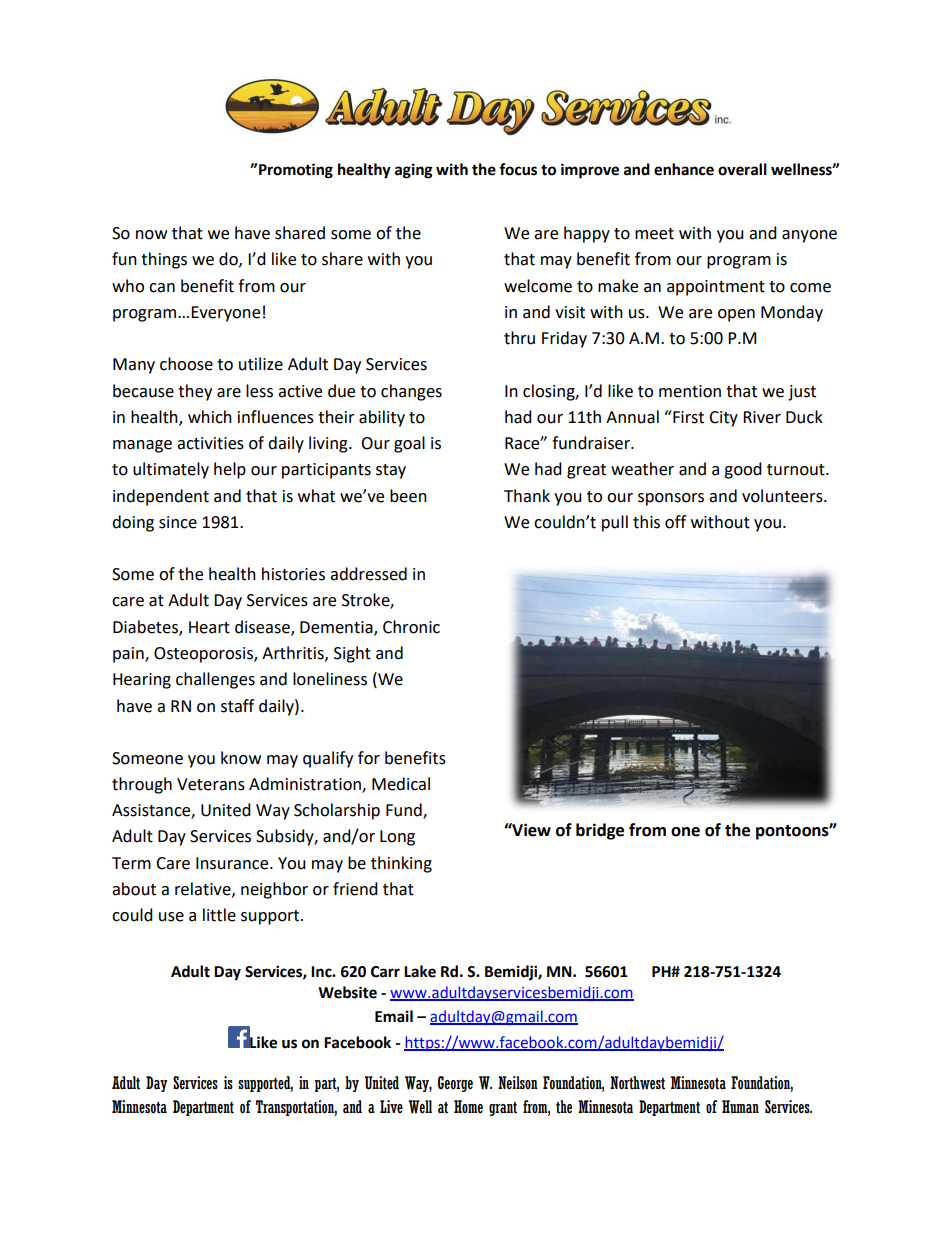  Describe the element at coordinates (675, 522) in the screenshot. I see `off` at that location.
